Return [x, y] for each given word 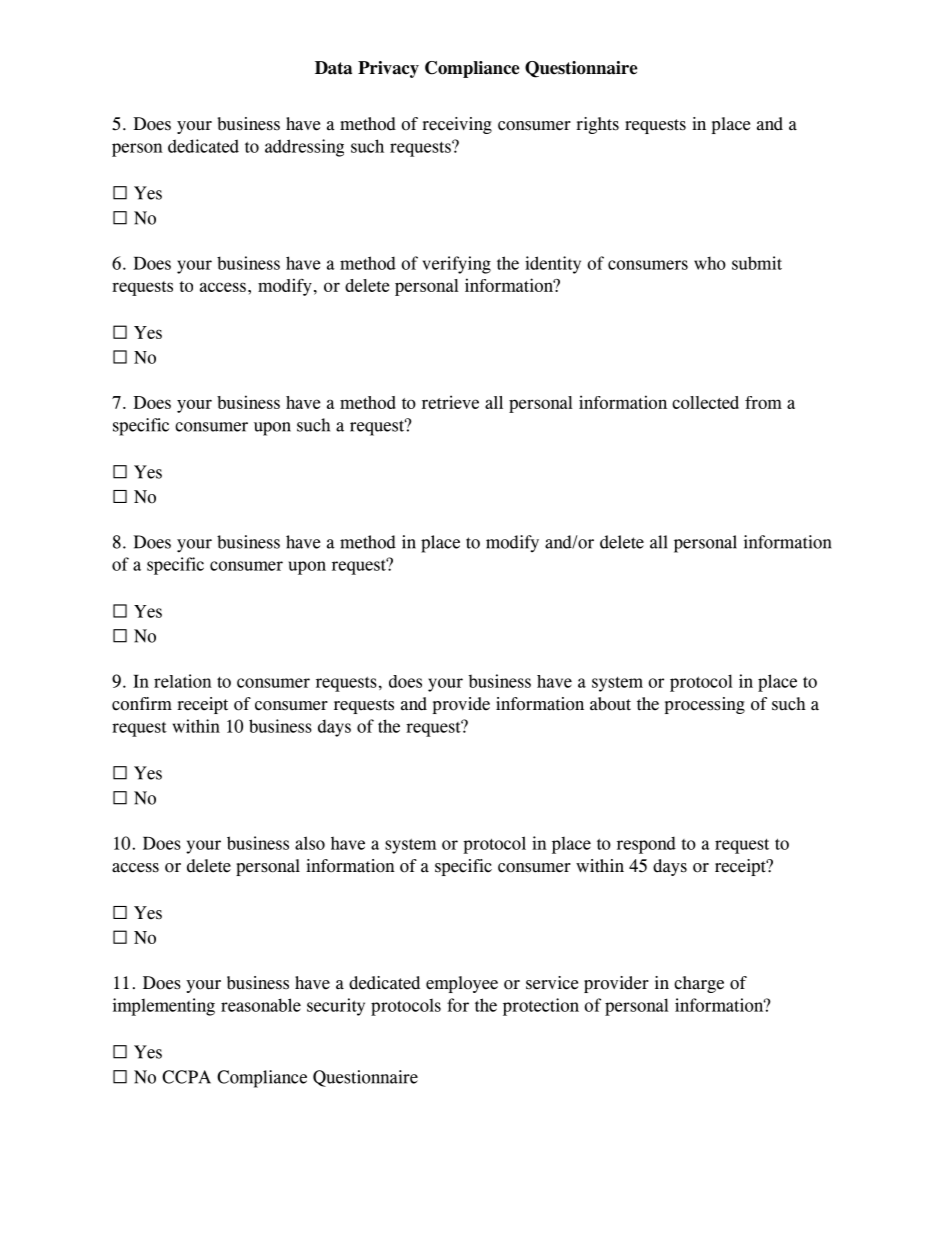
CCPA [186, 1077]
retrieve [450, 402]
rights [597, 125]
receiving [457, 125]
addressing [304, 148]
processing [705, 705]
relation [183, 681]
